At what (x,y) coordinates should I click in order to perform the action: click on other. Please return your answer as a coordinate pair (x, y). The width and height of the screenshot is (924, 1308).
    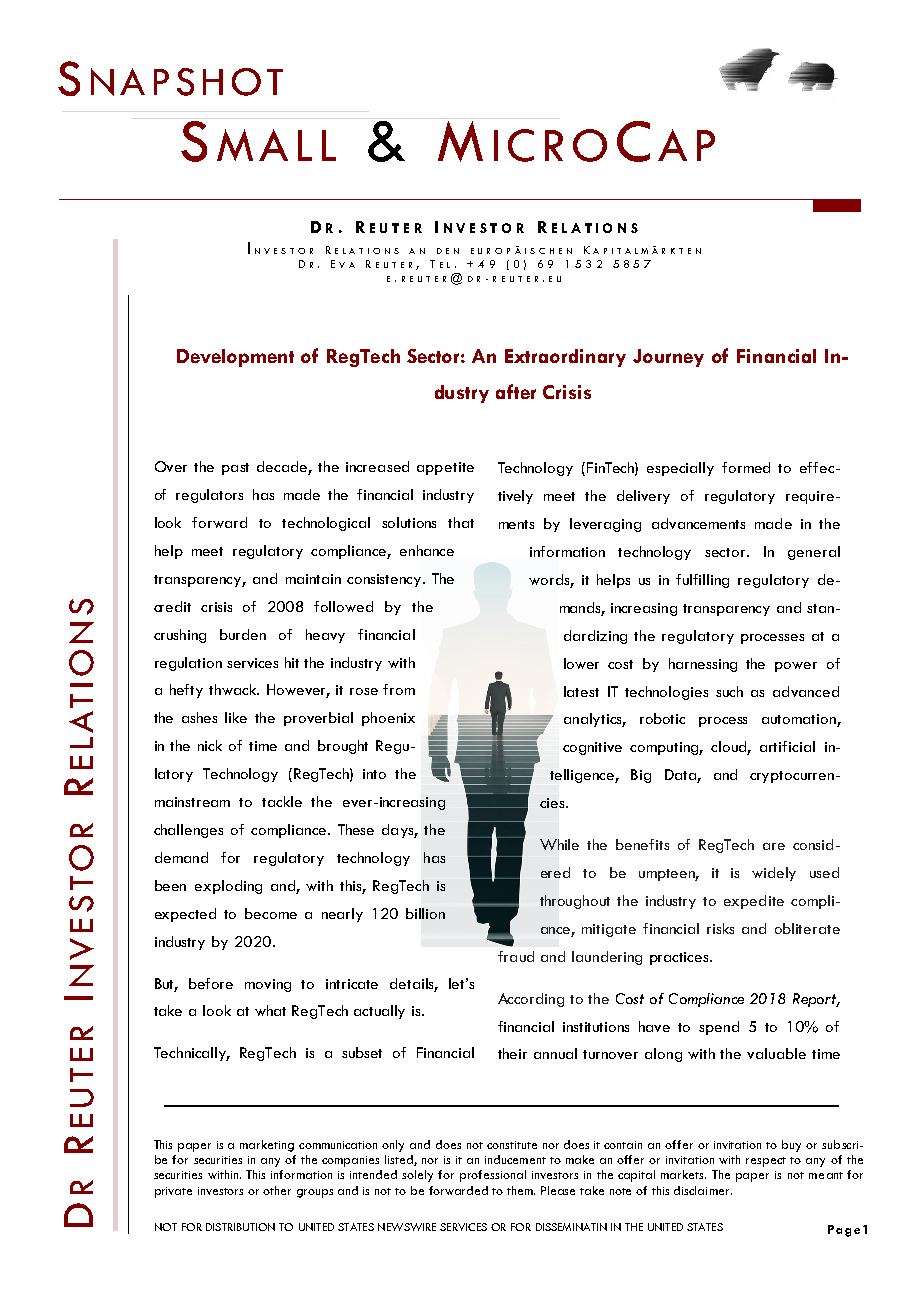
    Looking at the image, I should click on (277, 1190).
